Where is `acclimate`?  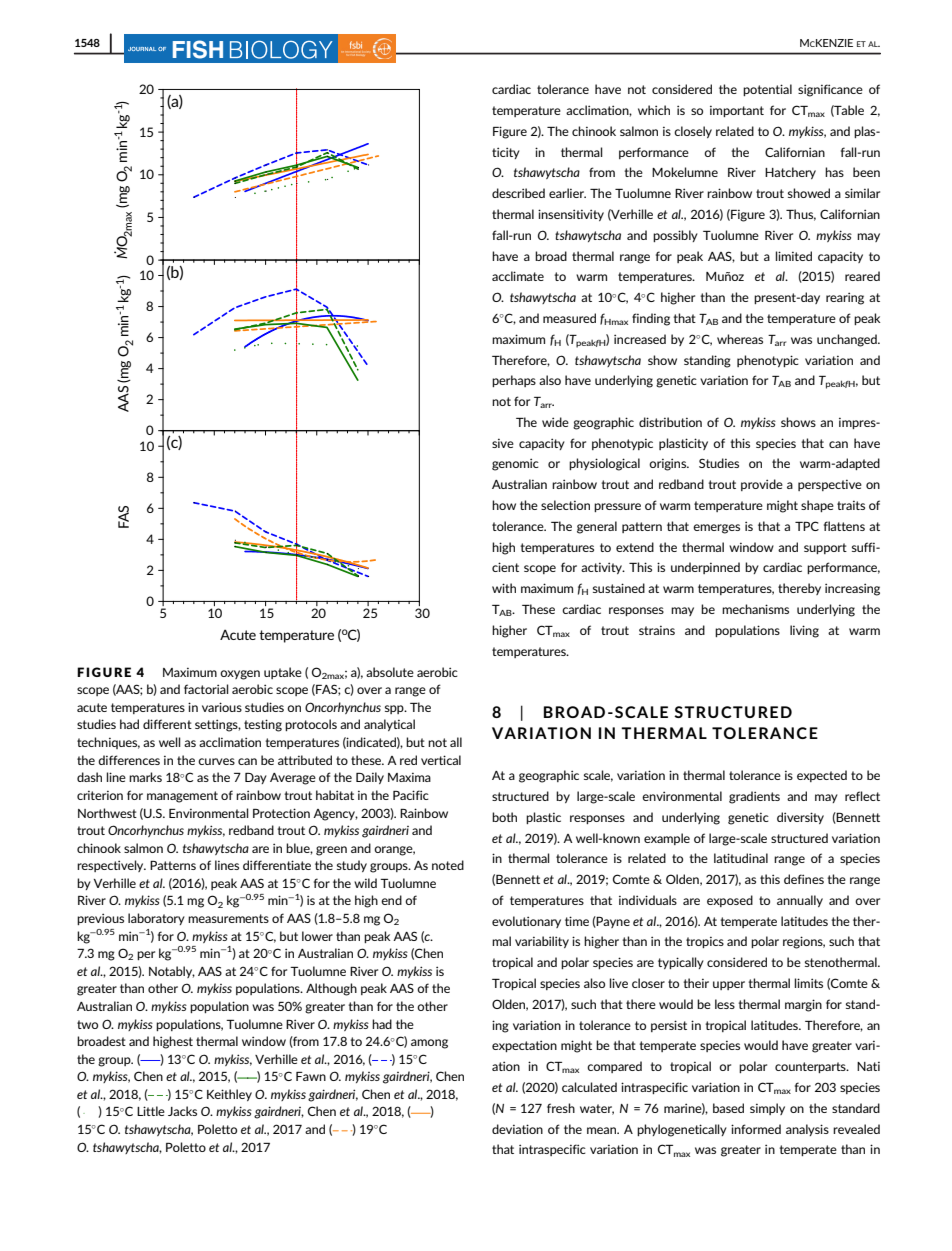 acclimate is located at coordinates (518, 276).
